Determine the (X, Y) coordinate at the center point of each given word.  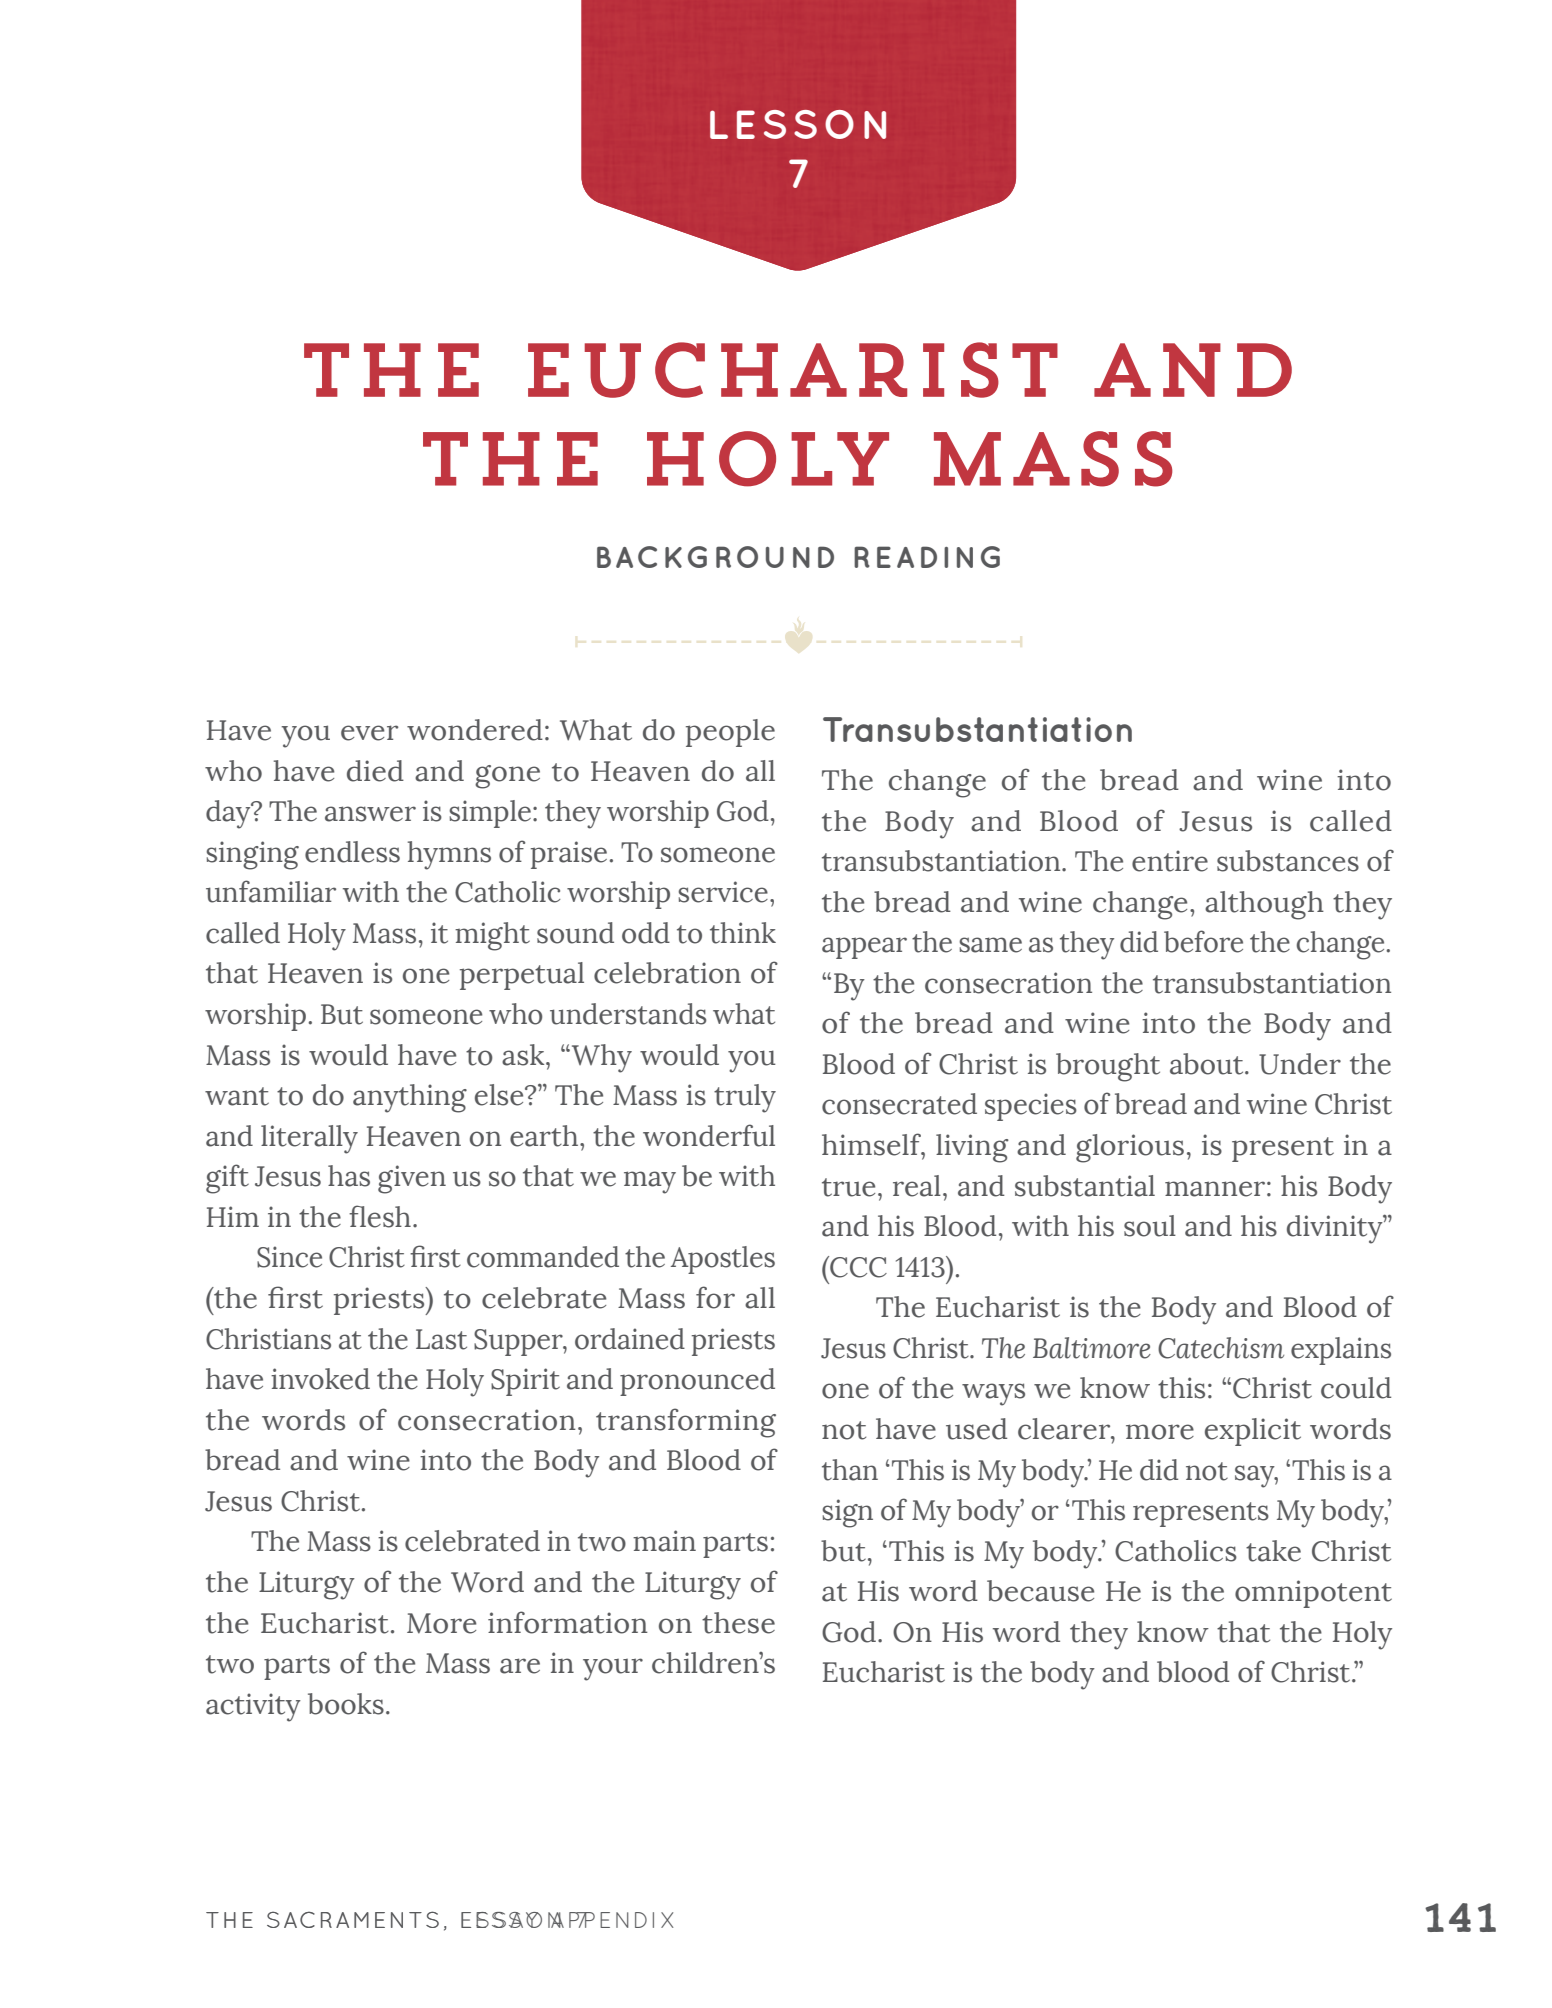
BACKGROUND (715, 557)
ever (369, 733)
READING (927, 557)
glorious (1130, 1148)
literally (309, 1139)
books (346, 1704)
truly (745, 1098)
